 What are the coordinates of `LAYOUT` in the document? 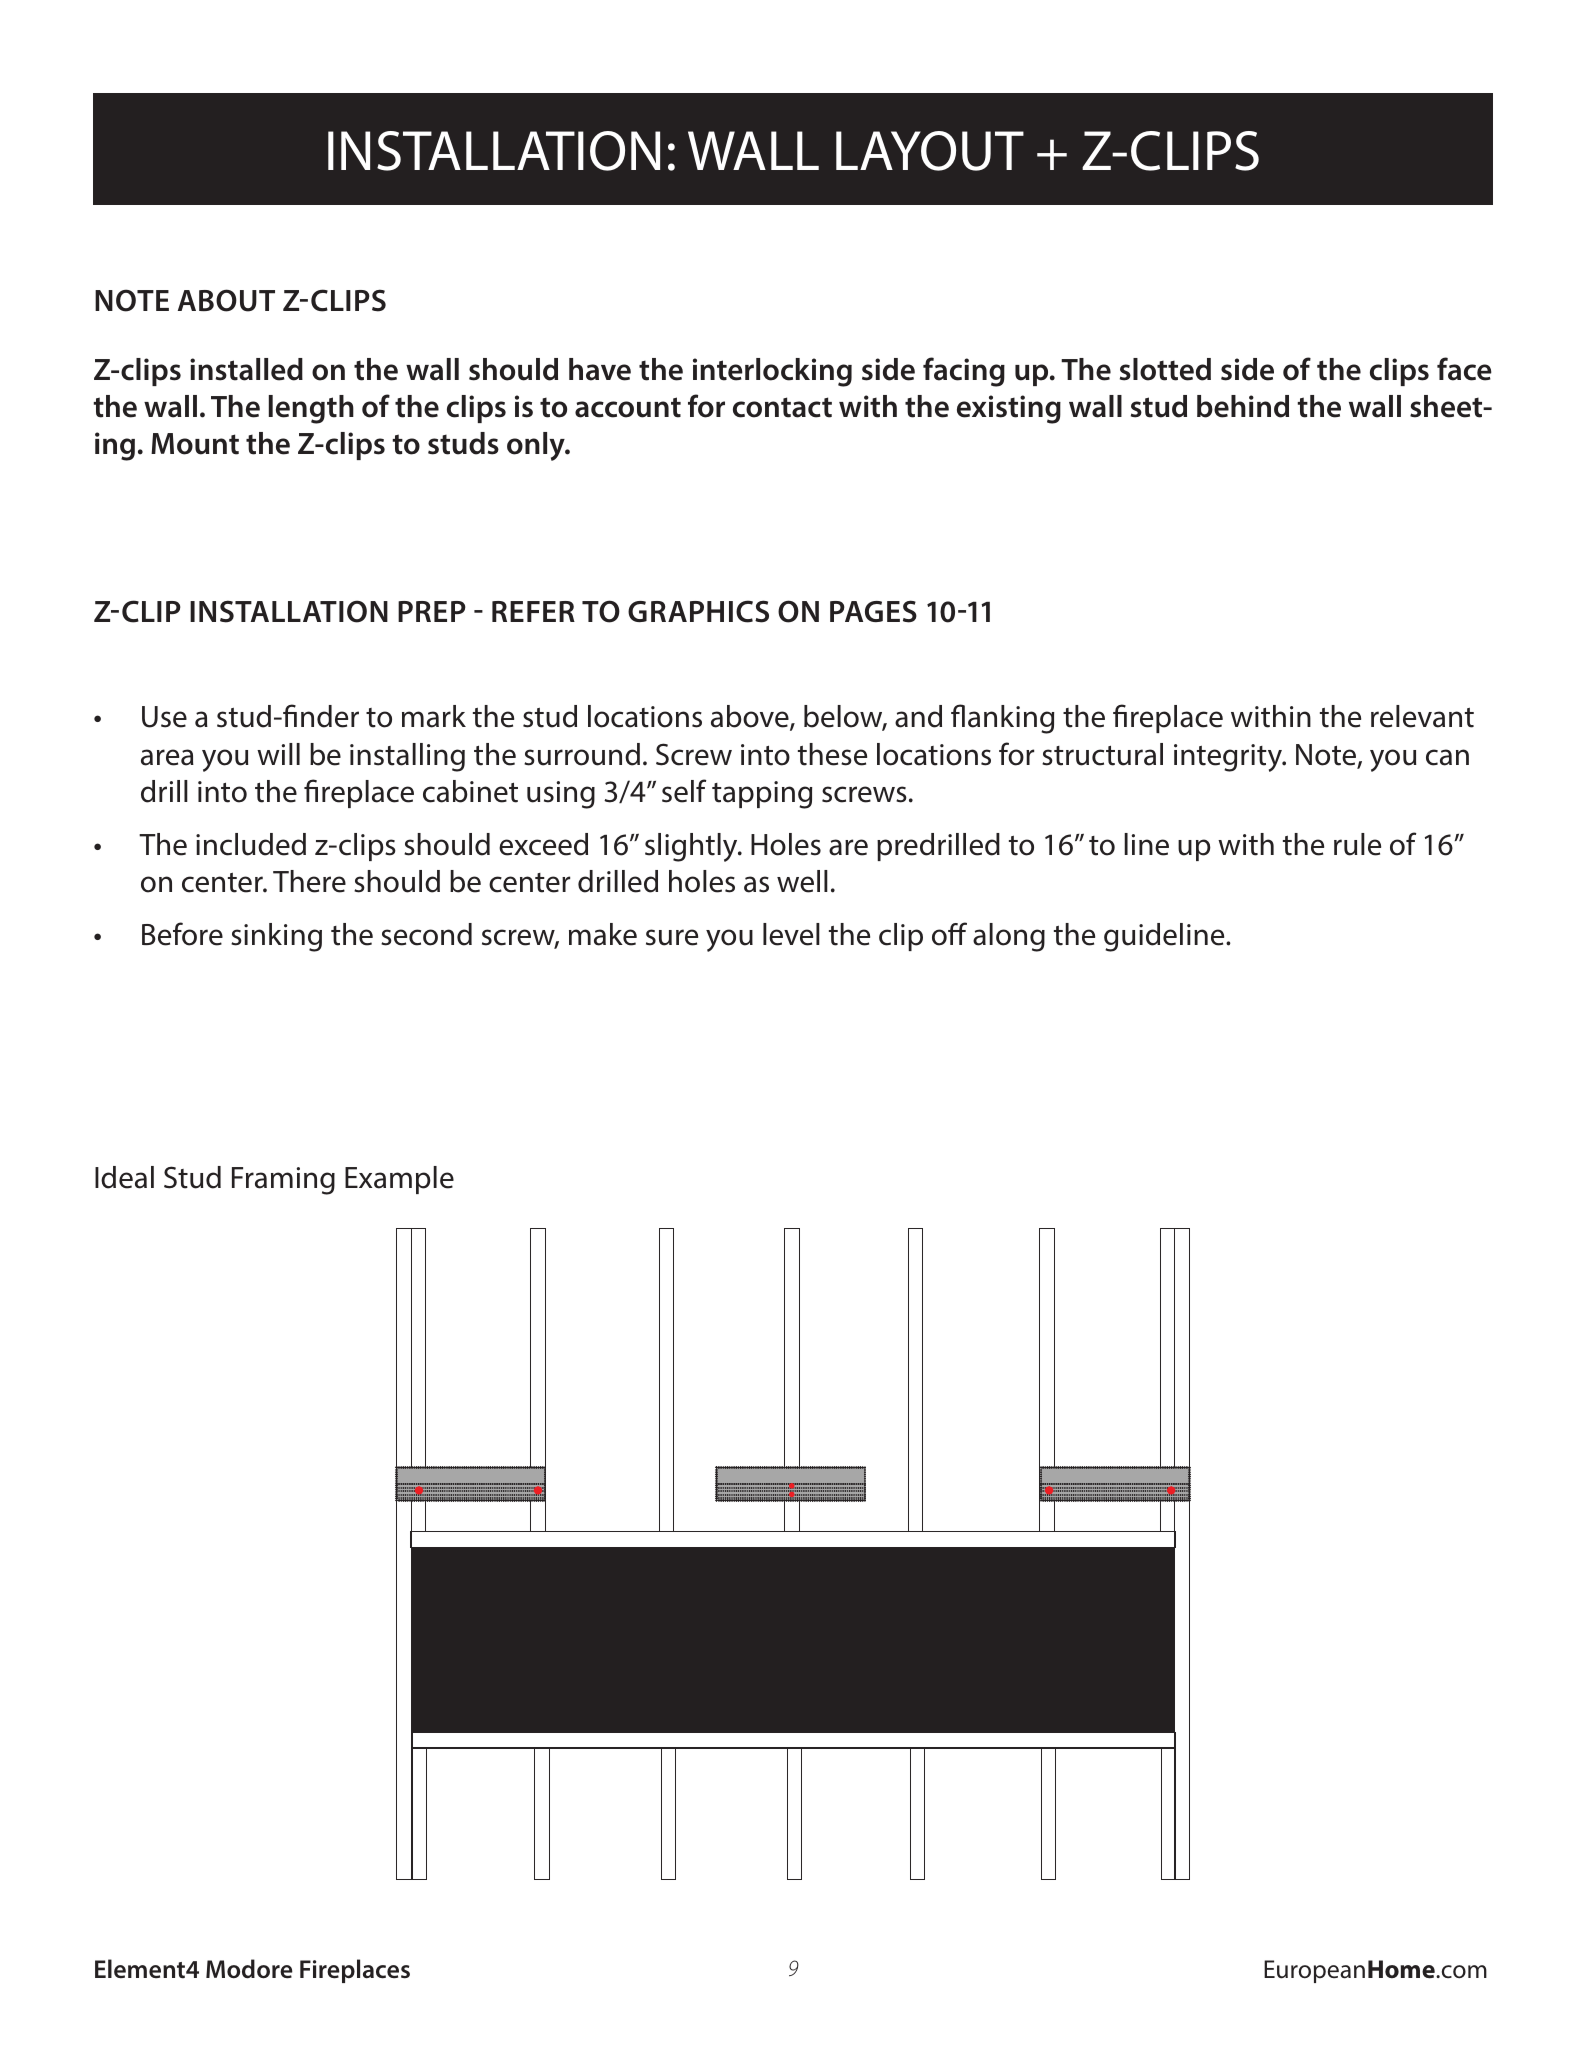 It's located at (930, 151).
